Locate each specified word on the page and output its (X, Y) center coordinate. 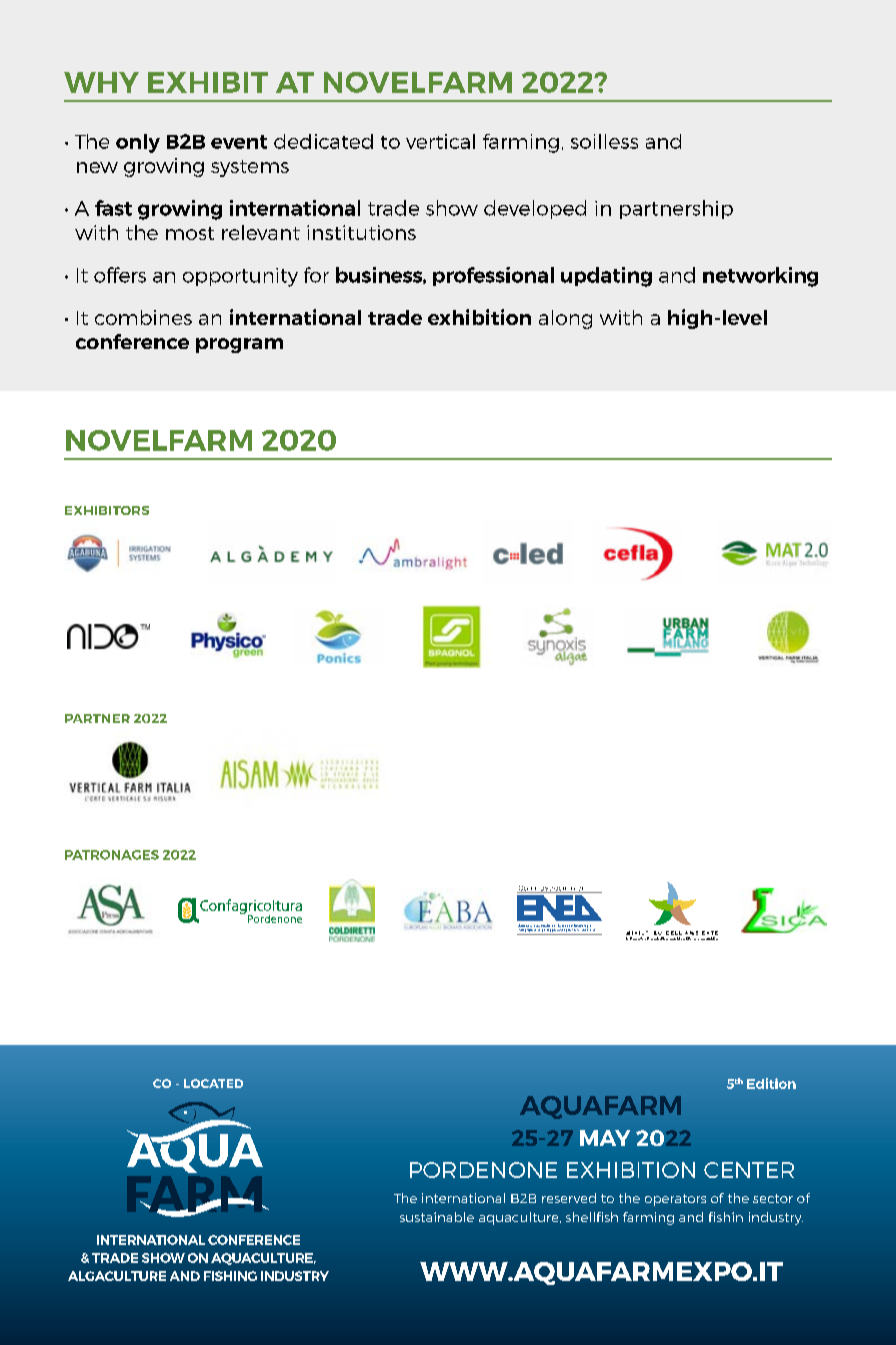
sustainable (437, 1217)
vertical (440, 141)
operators (675, 1200)
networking (760, 277)
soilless (604, 141)
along (565, 319)
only (138, 143)
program (239, 345)
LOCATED (213, 1083)
